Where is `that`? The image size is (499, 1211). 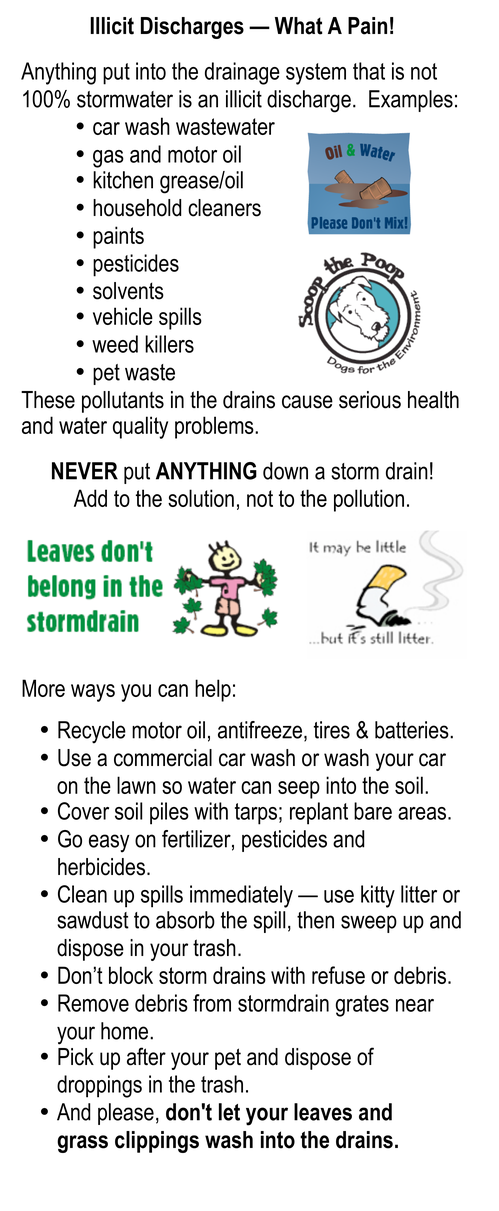 that is located at coordinates (369, 71).
